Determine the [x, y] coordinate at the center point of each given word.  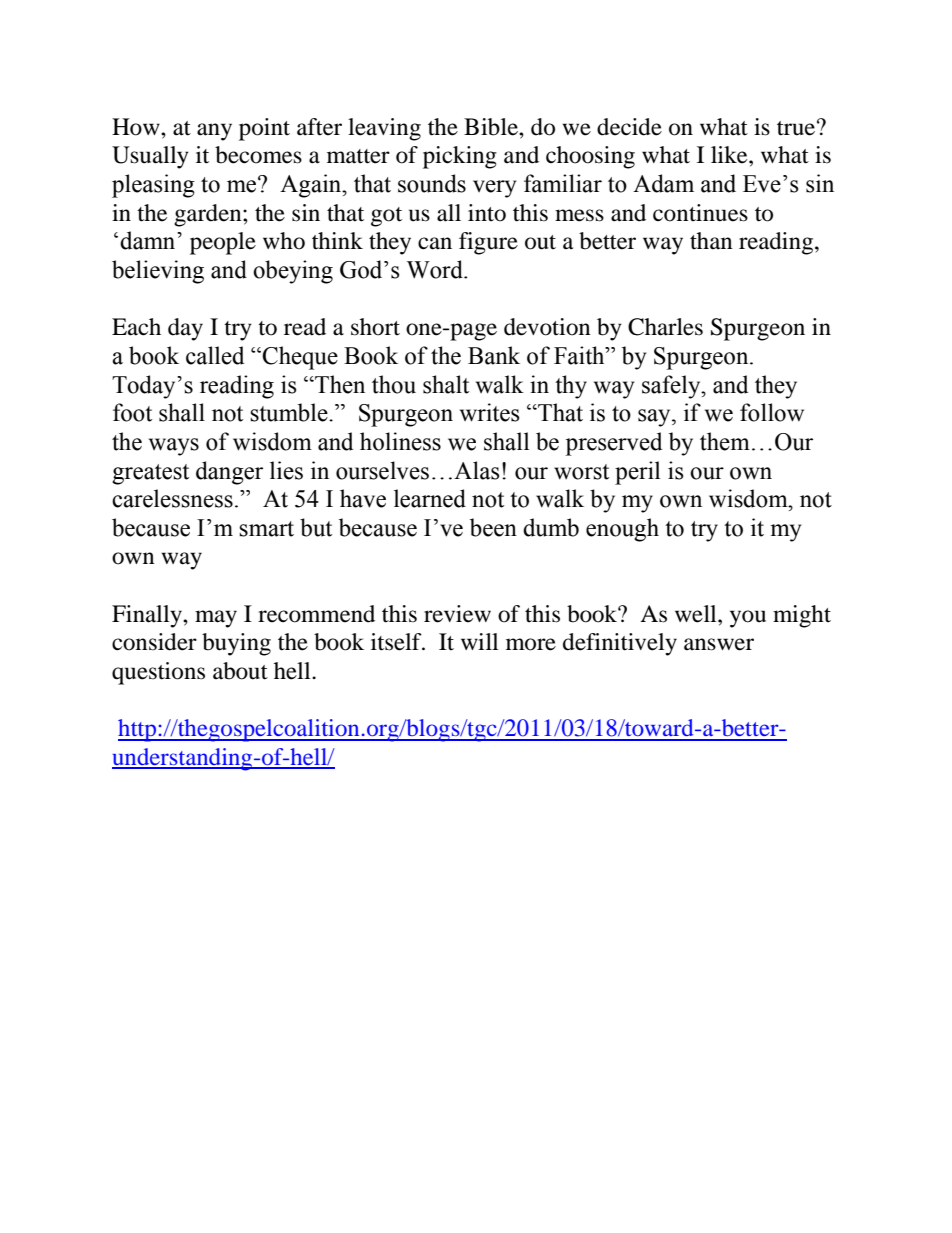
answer [719, 644]
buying [236, 644]
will [479, 641]
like [730, 155]
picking [460, 157]
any [214, 132]
